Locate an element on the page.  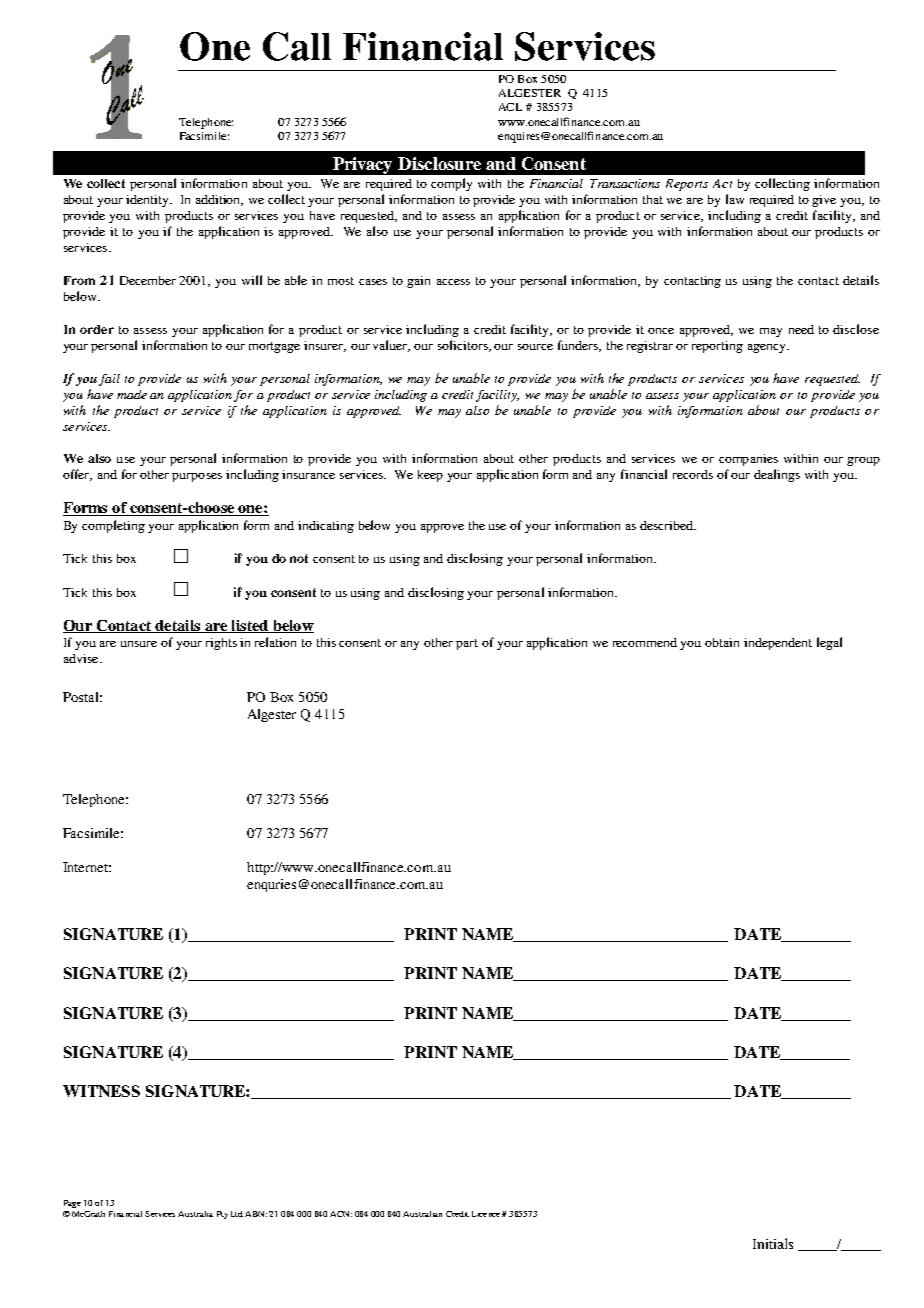
unsure is located at coordinates (139, 644).
